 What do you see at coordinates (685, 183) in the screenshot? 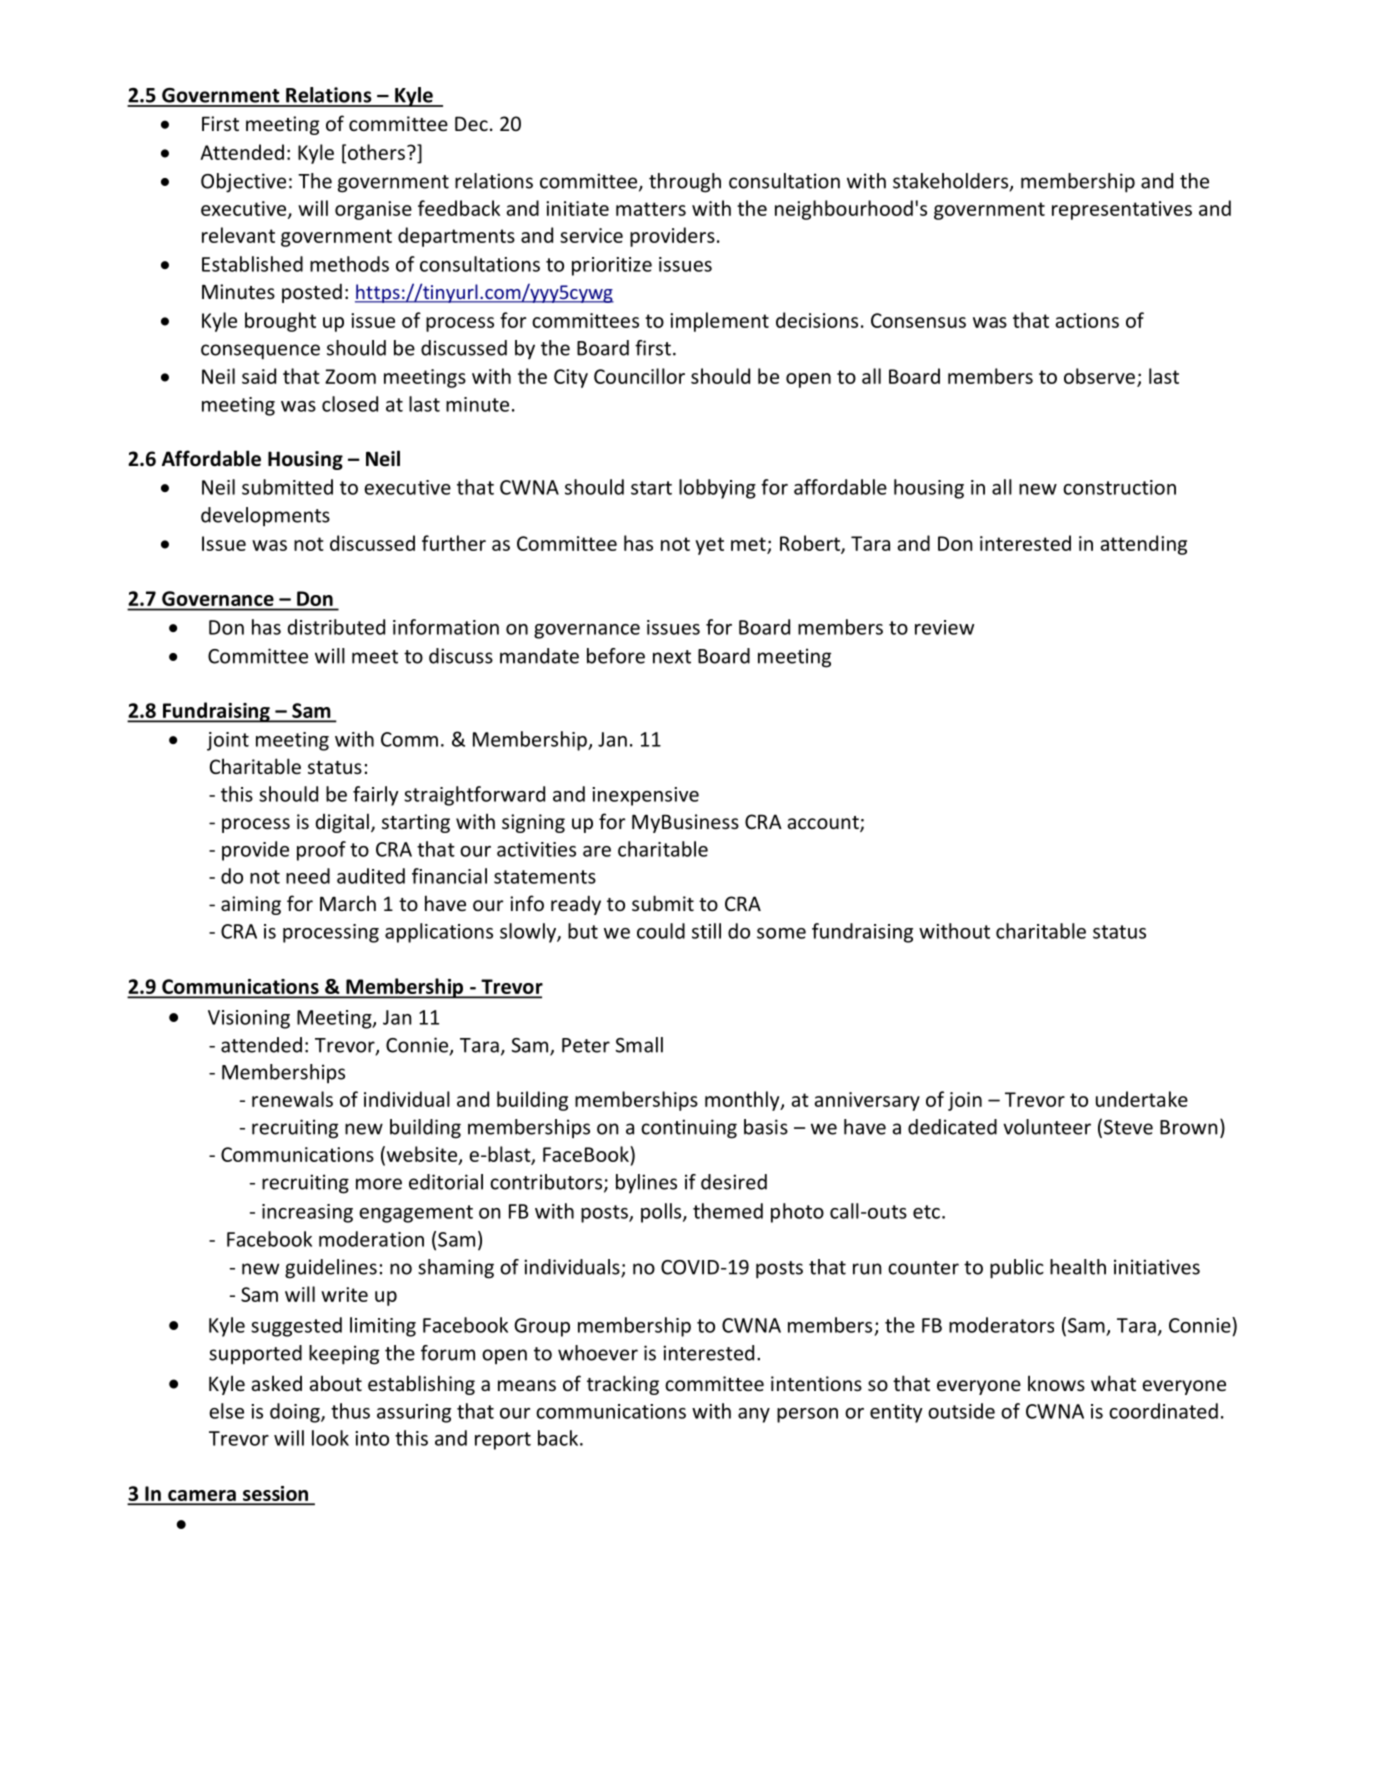
I see `through` at bounding box center [685, 183].
